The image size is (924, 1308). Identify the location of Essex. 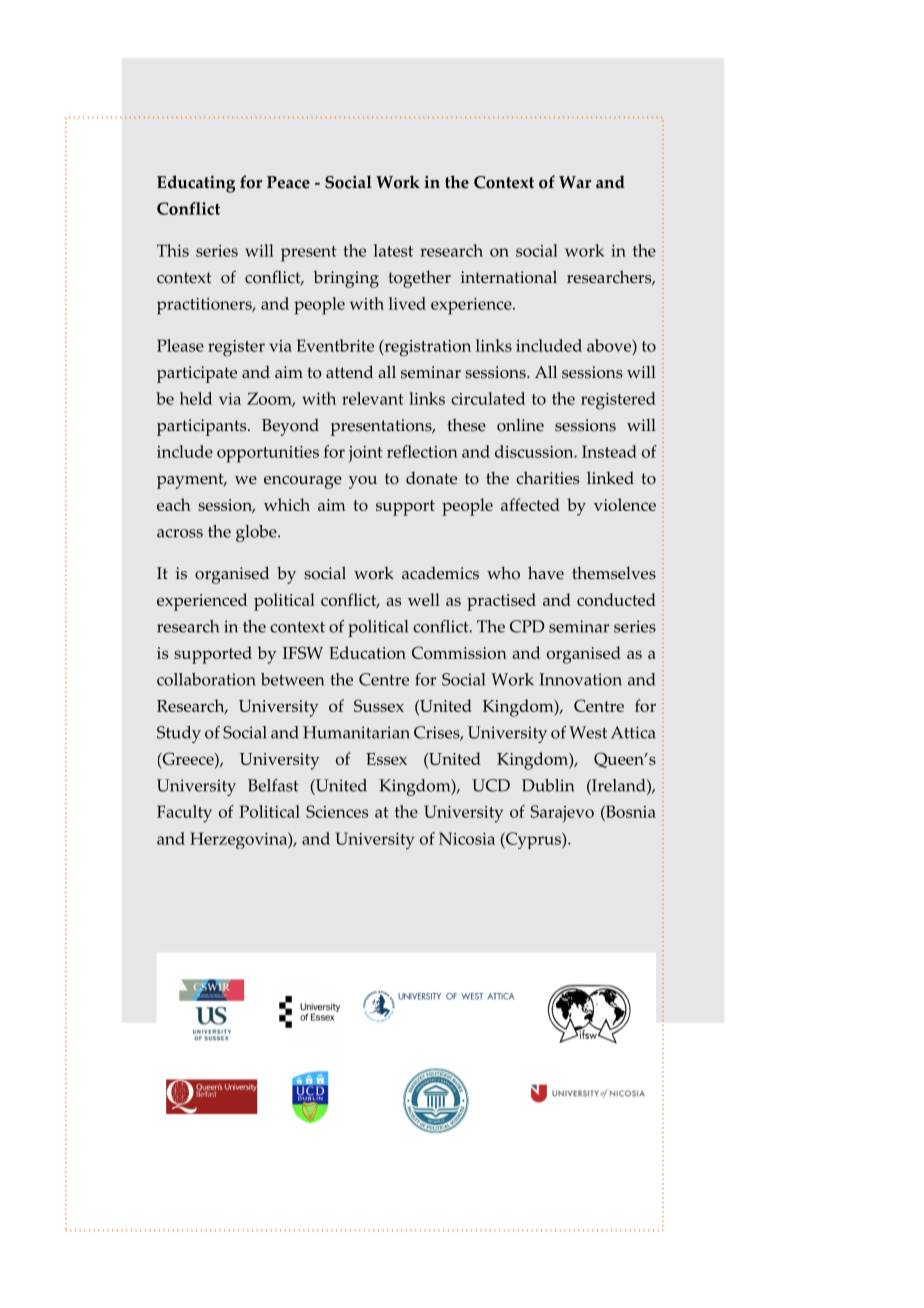
(386, 759).
